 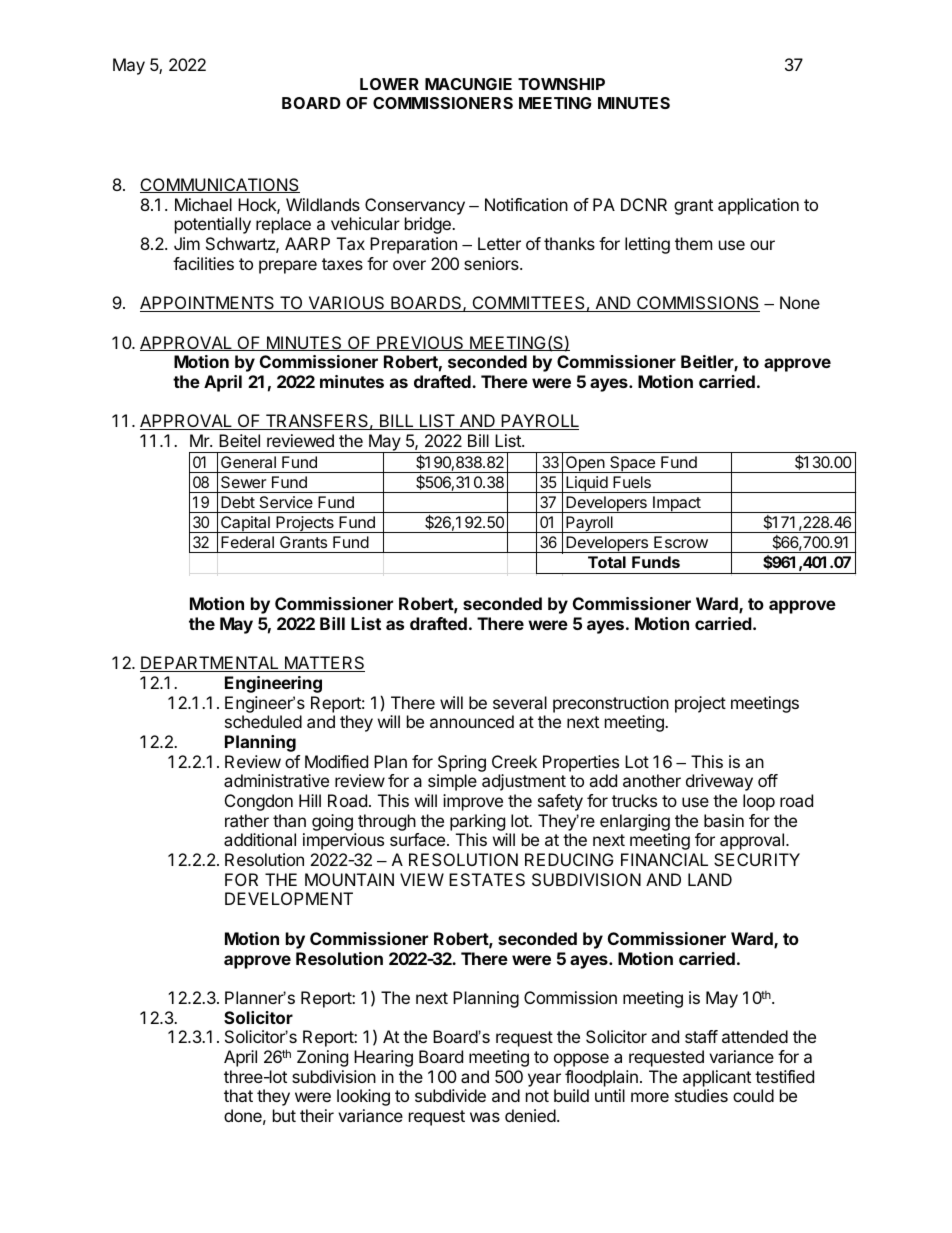 What do you see at coordinates (681, 542) in the page?
I see `Escrow` at bounding box center [681, 542].
